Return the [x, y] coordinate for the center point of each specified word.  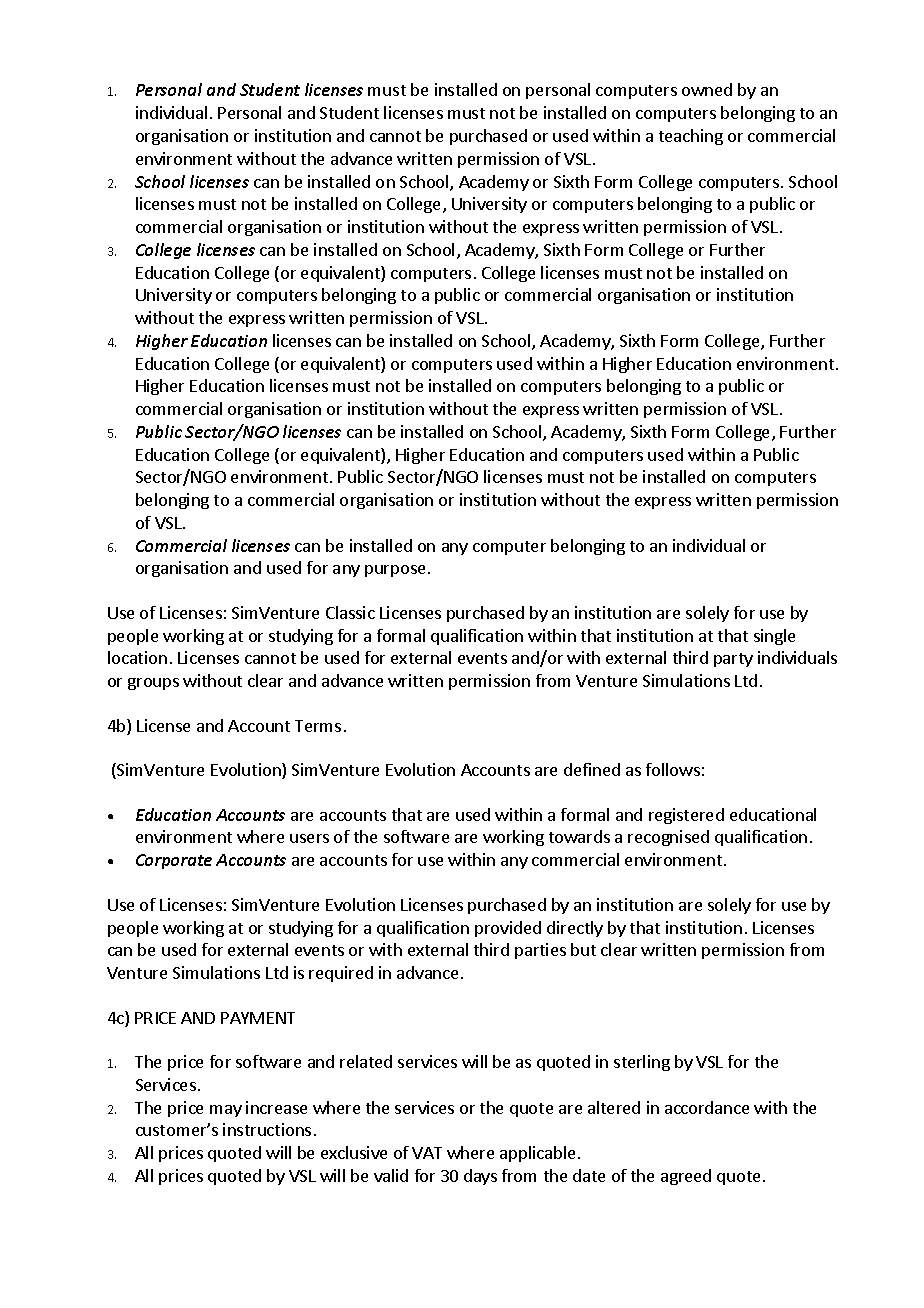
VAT [427, 1153]
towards [579, 836]
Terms [318, 726]
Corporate [174, 861]
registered [686, 816]
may [226, 1111]
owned [707, 89]
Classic [350, 612]
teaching [691, 137]
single [774, 637]
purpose [395, 571]
